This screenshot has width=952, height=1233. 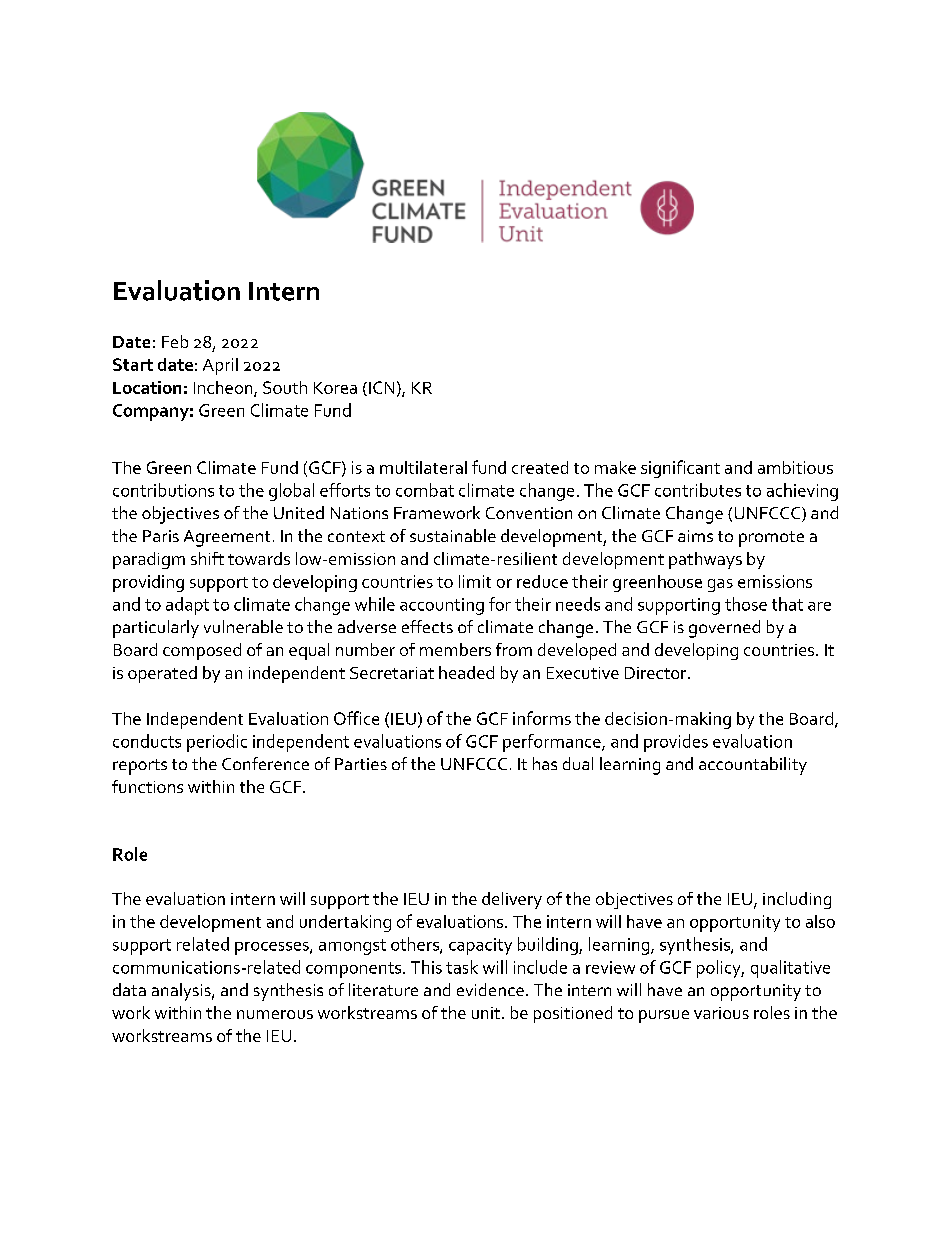 I want to click on headed, so click(x=466, y=672).
